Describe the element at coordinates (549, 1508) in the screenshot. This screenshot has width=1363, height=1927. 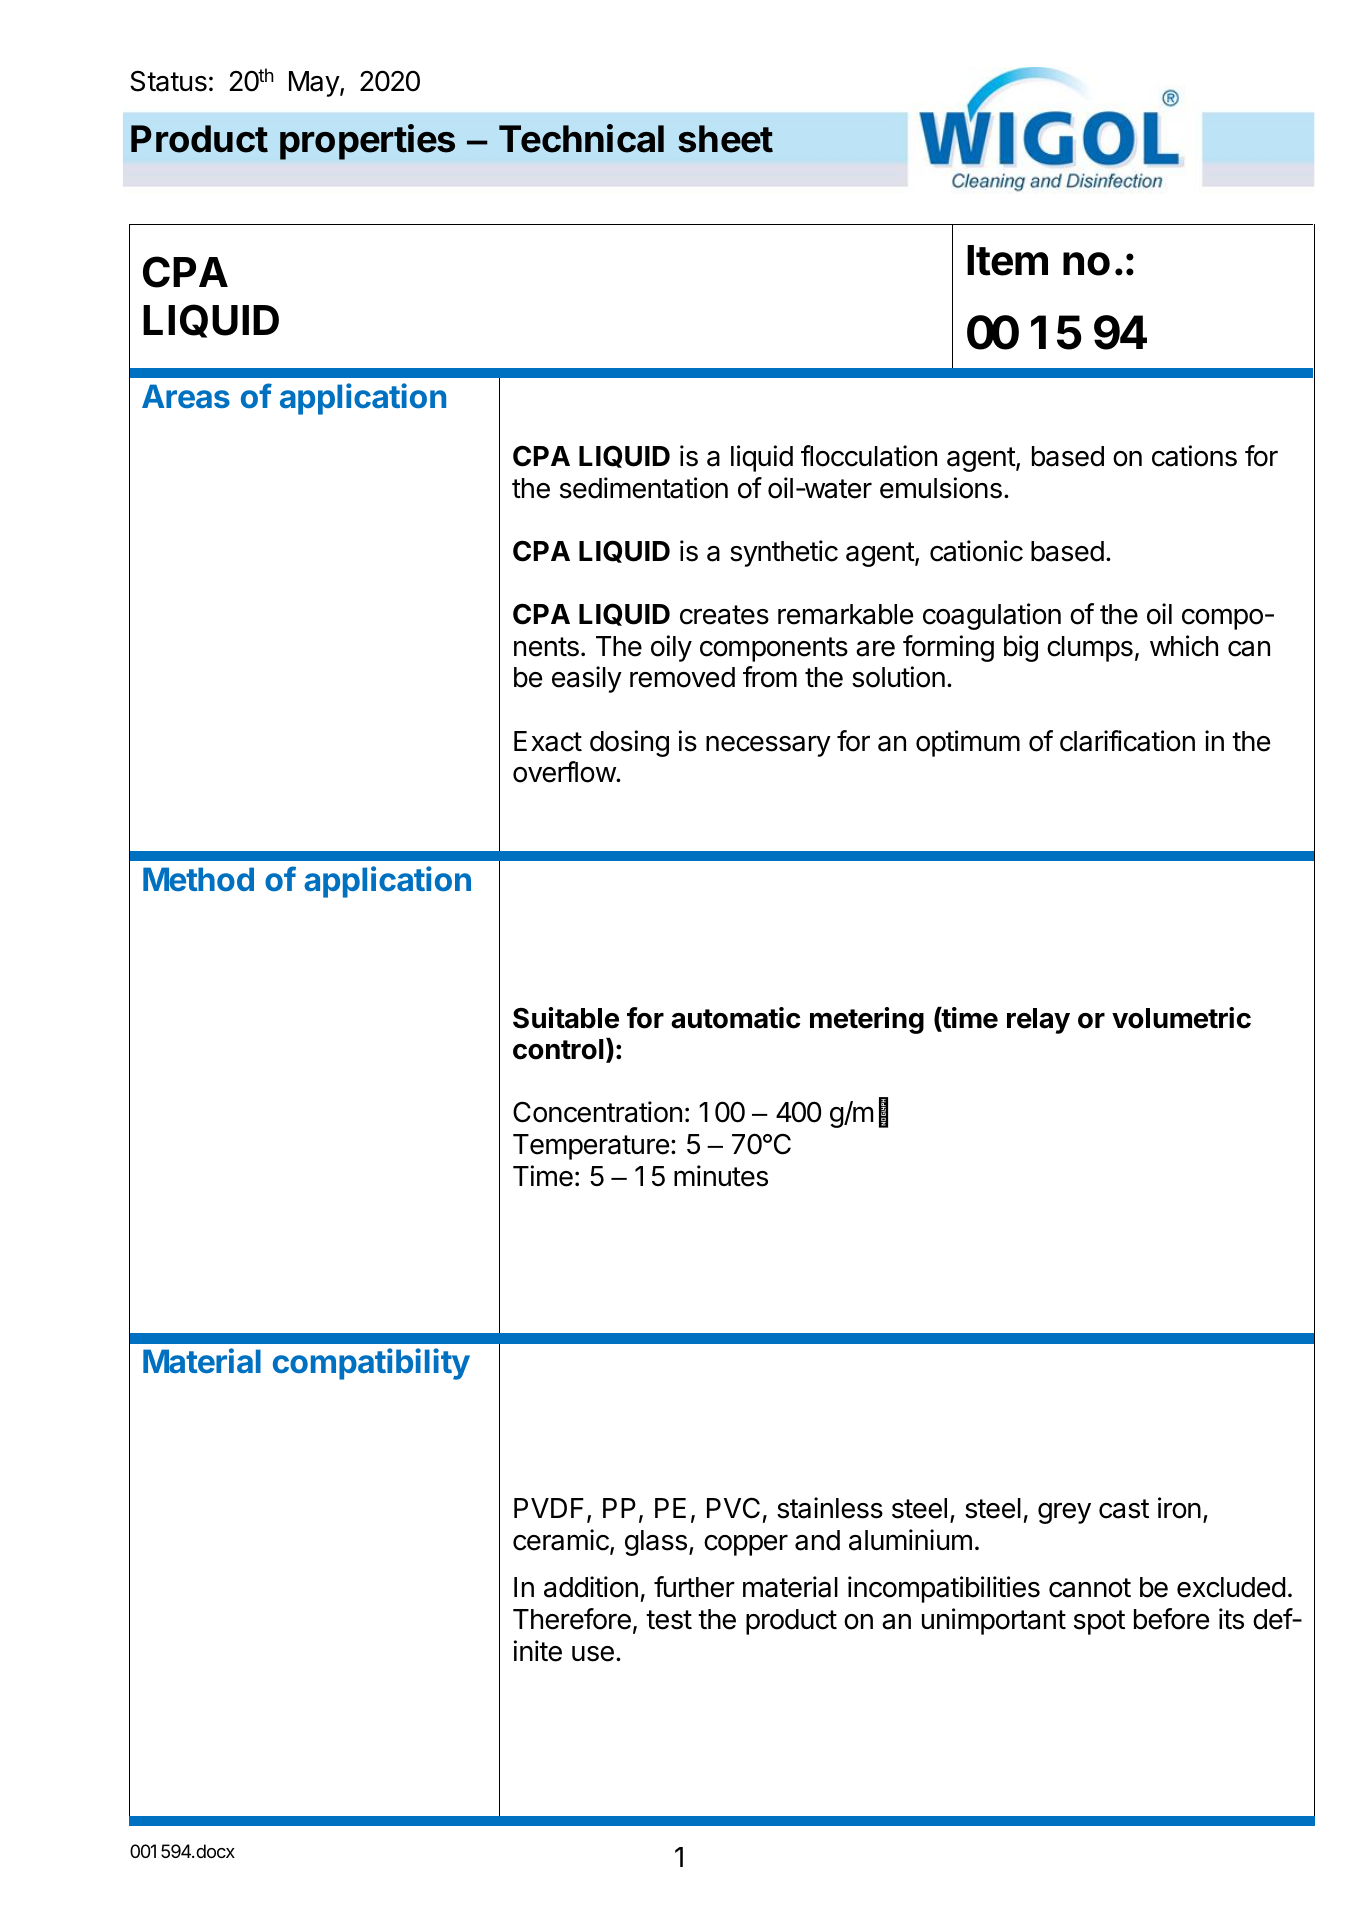
I see `PVDF` at that location.
